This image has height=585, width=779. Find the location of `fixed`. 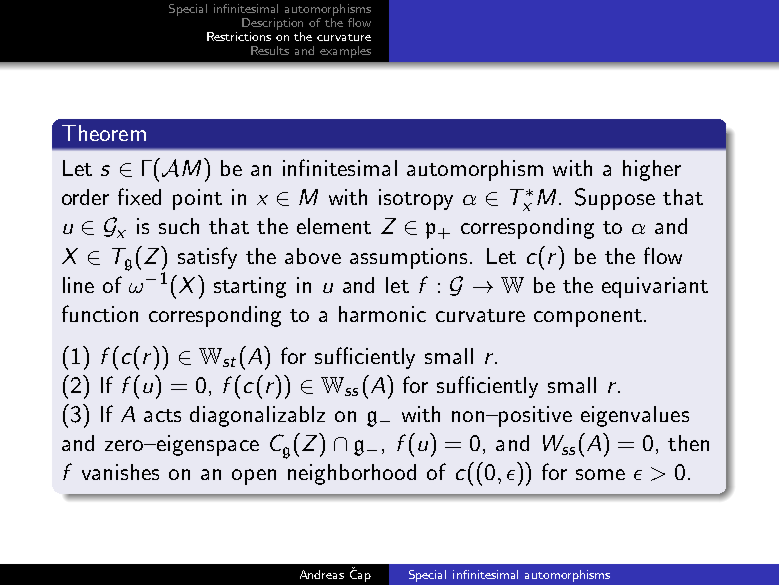

fixed is located at coordinates (139, 196).
